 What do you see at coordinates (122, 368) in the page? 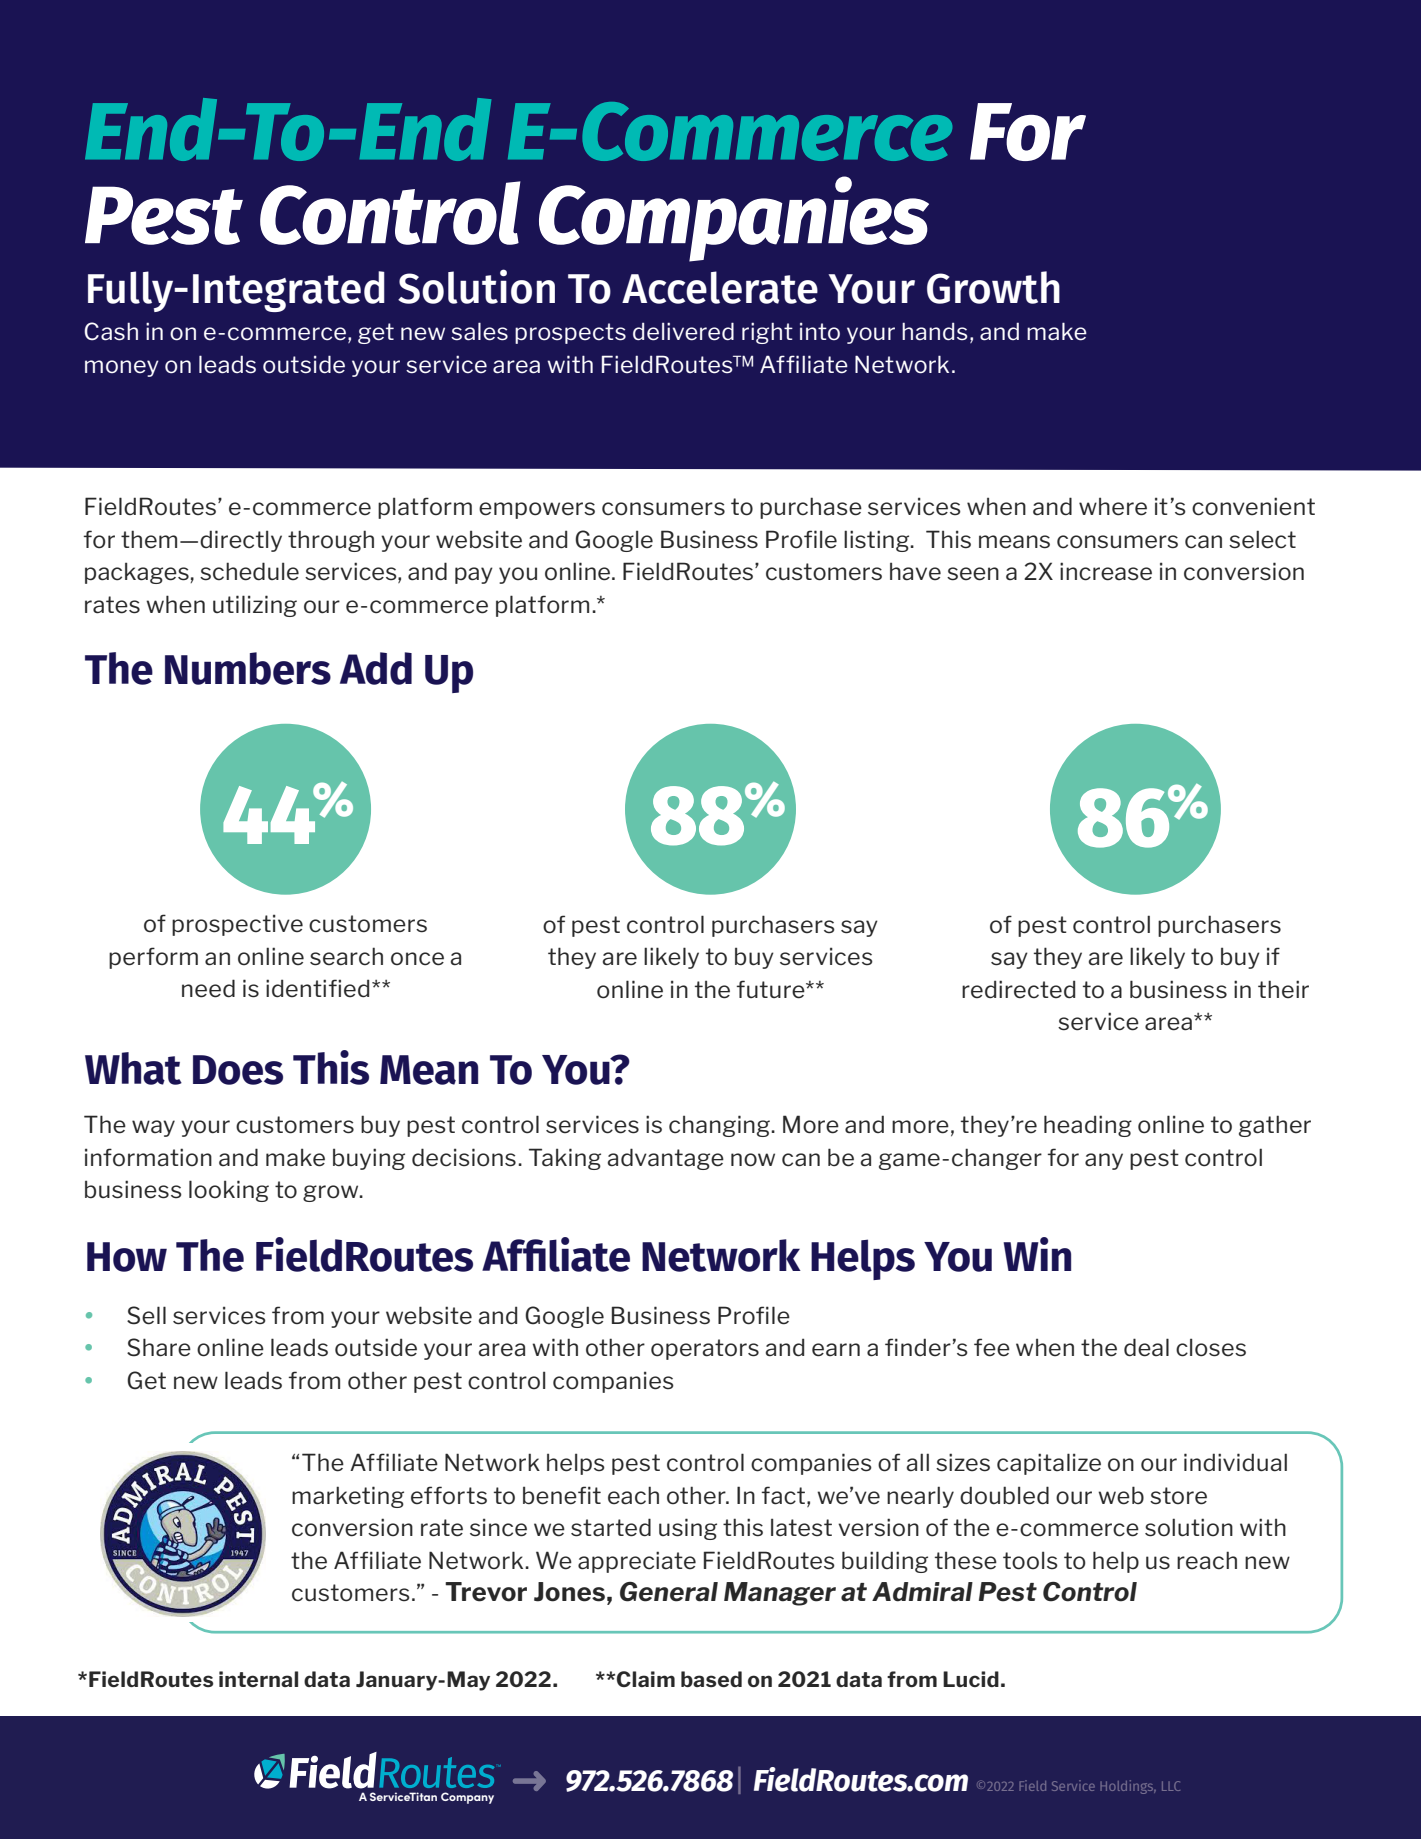
I see `money` at bounding box center [122, 368].
